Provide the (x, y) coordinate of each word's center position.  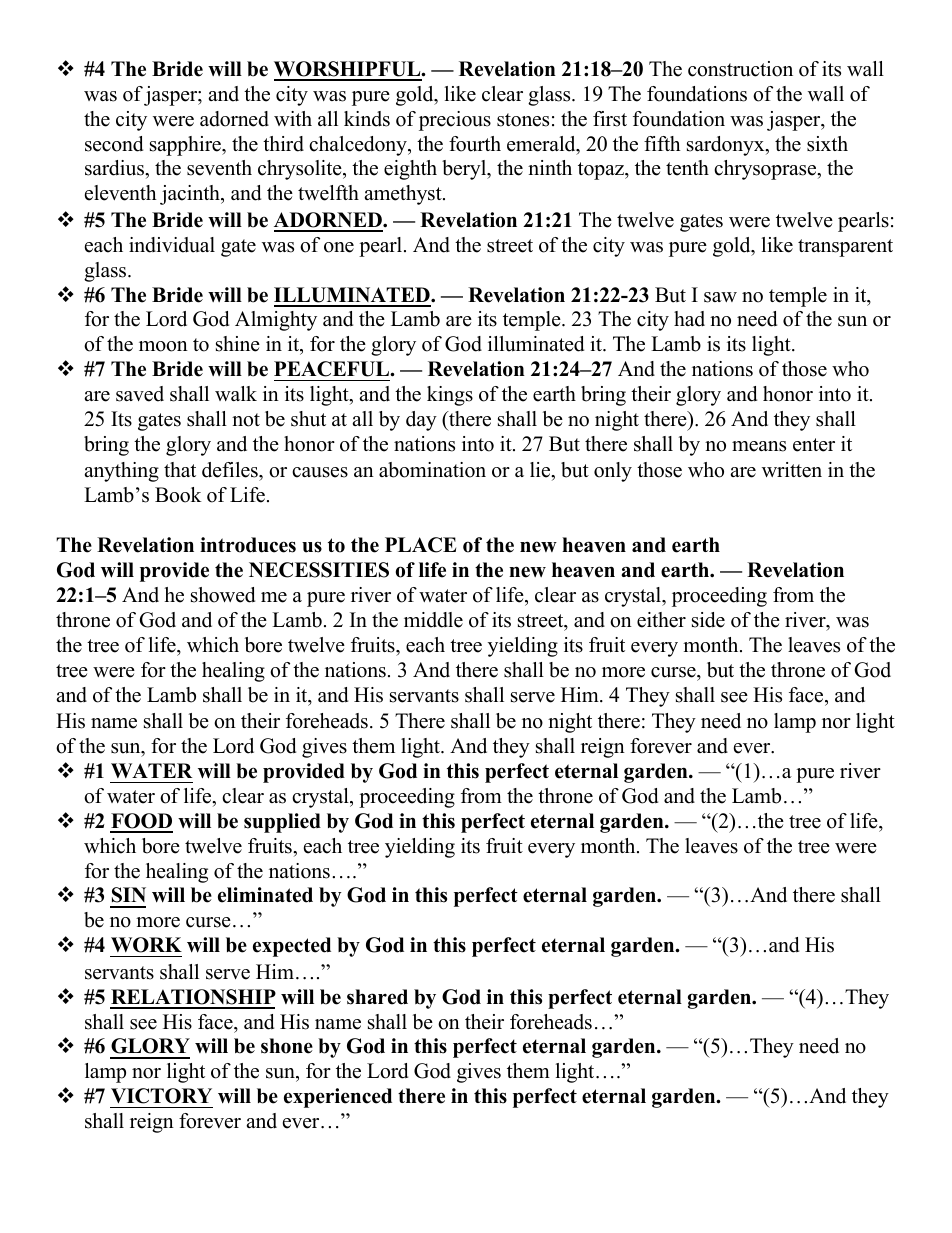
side (708, 620)
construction (740, 69)
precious (455, 121)
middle (433, 620)
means (759, 446)
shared (377, 997)
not (246, 420)
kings (450, 396)
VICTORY (161, 1096)
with (293, 118)
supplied (282, 823)
